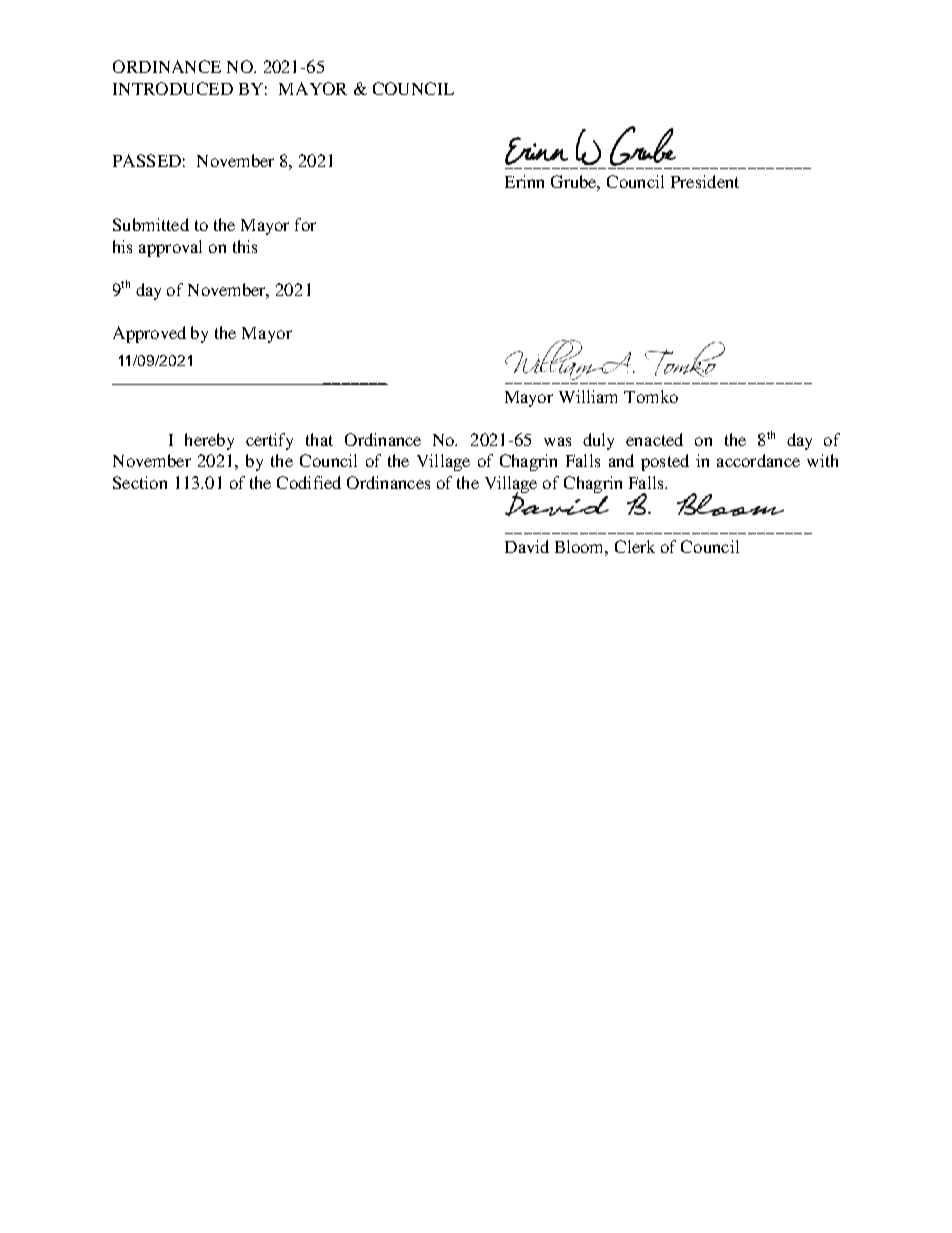  I want to click on Section, so click(140, 482).
